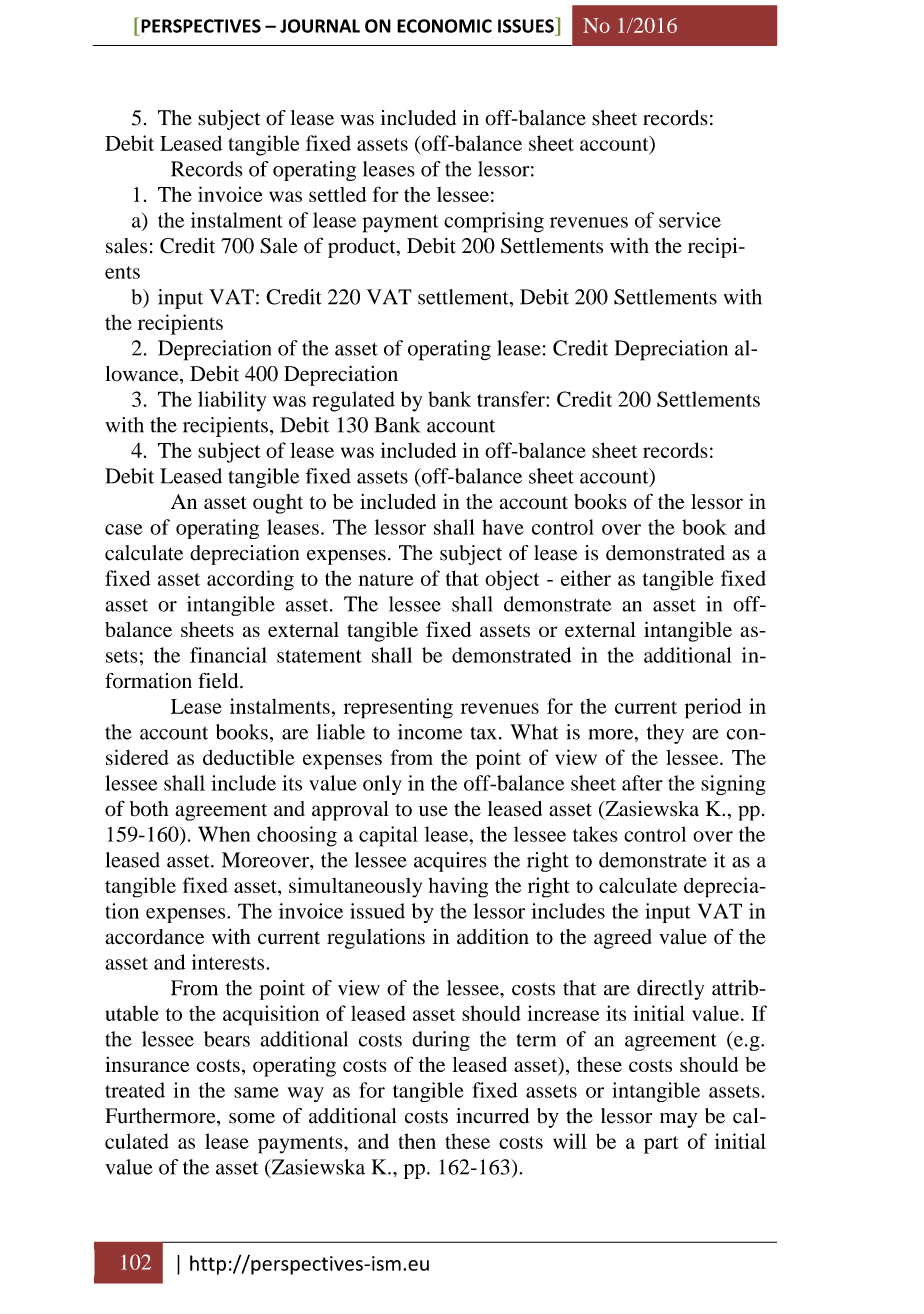 The width and height of the image is (924, 1314). I want to click on takes, so click(595, 834).
